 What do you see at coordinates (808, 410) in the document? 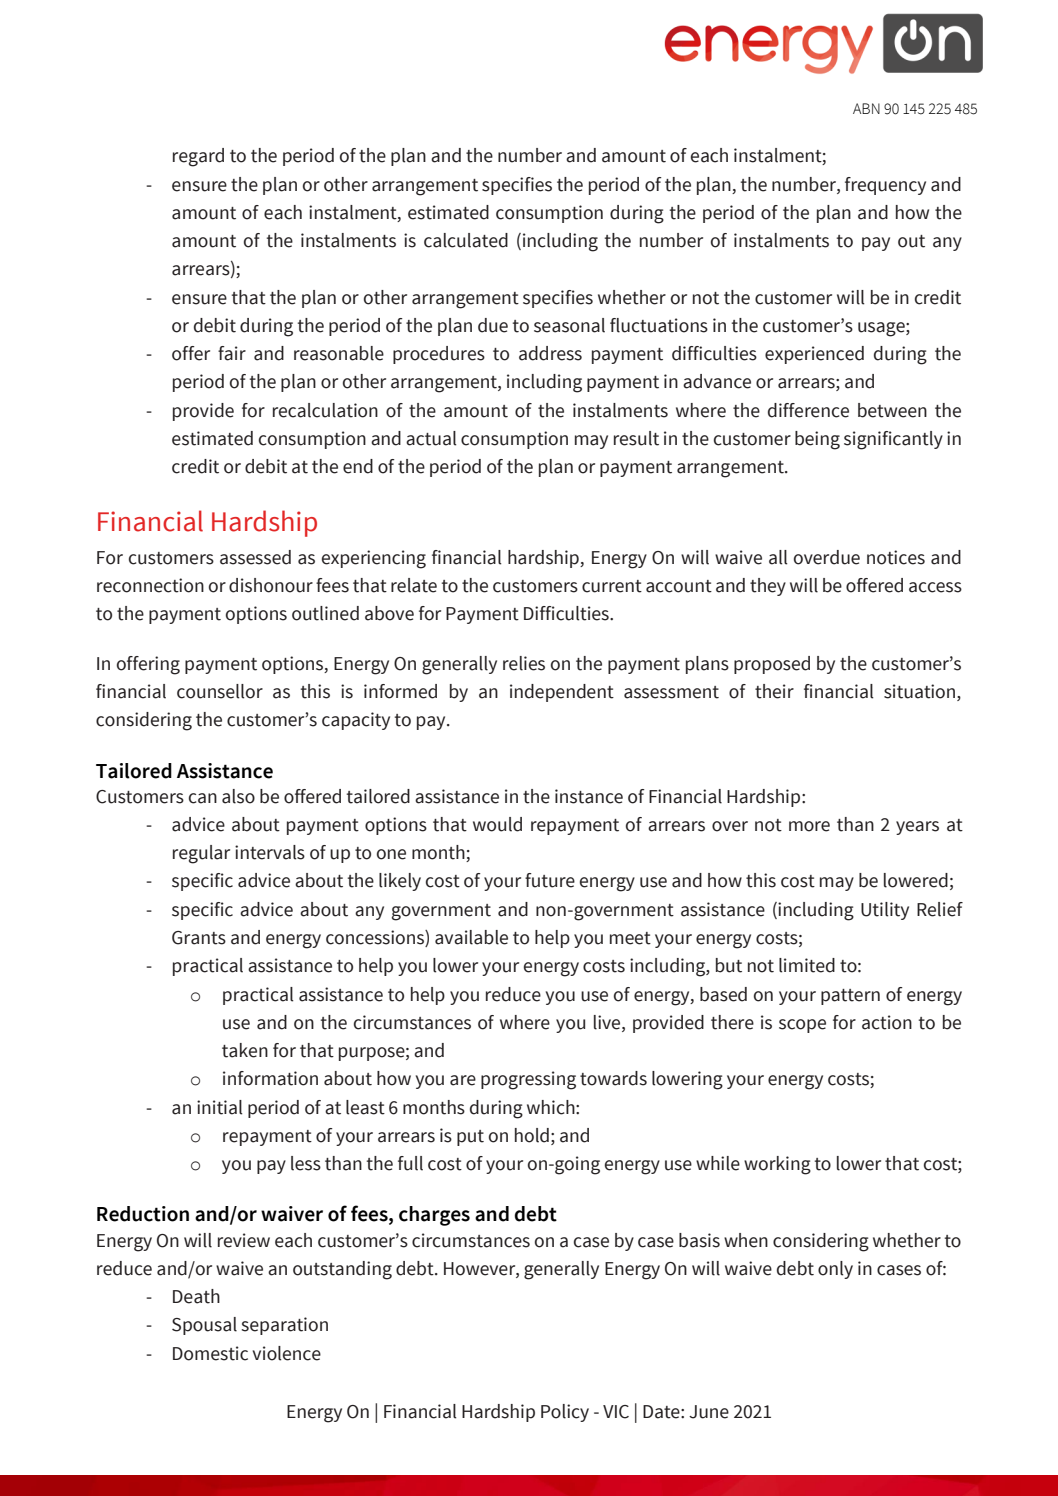
I see `difference` at bounding box center [808, 410].
